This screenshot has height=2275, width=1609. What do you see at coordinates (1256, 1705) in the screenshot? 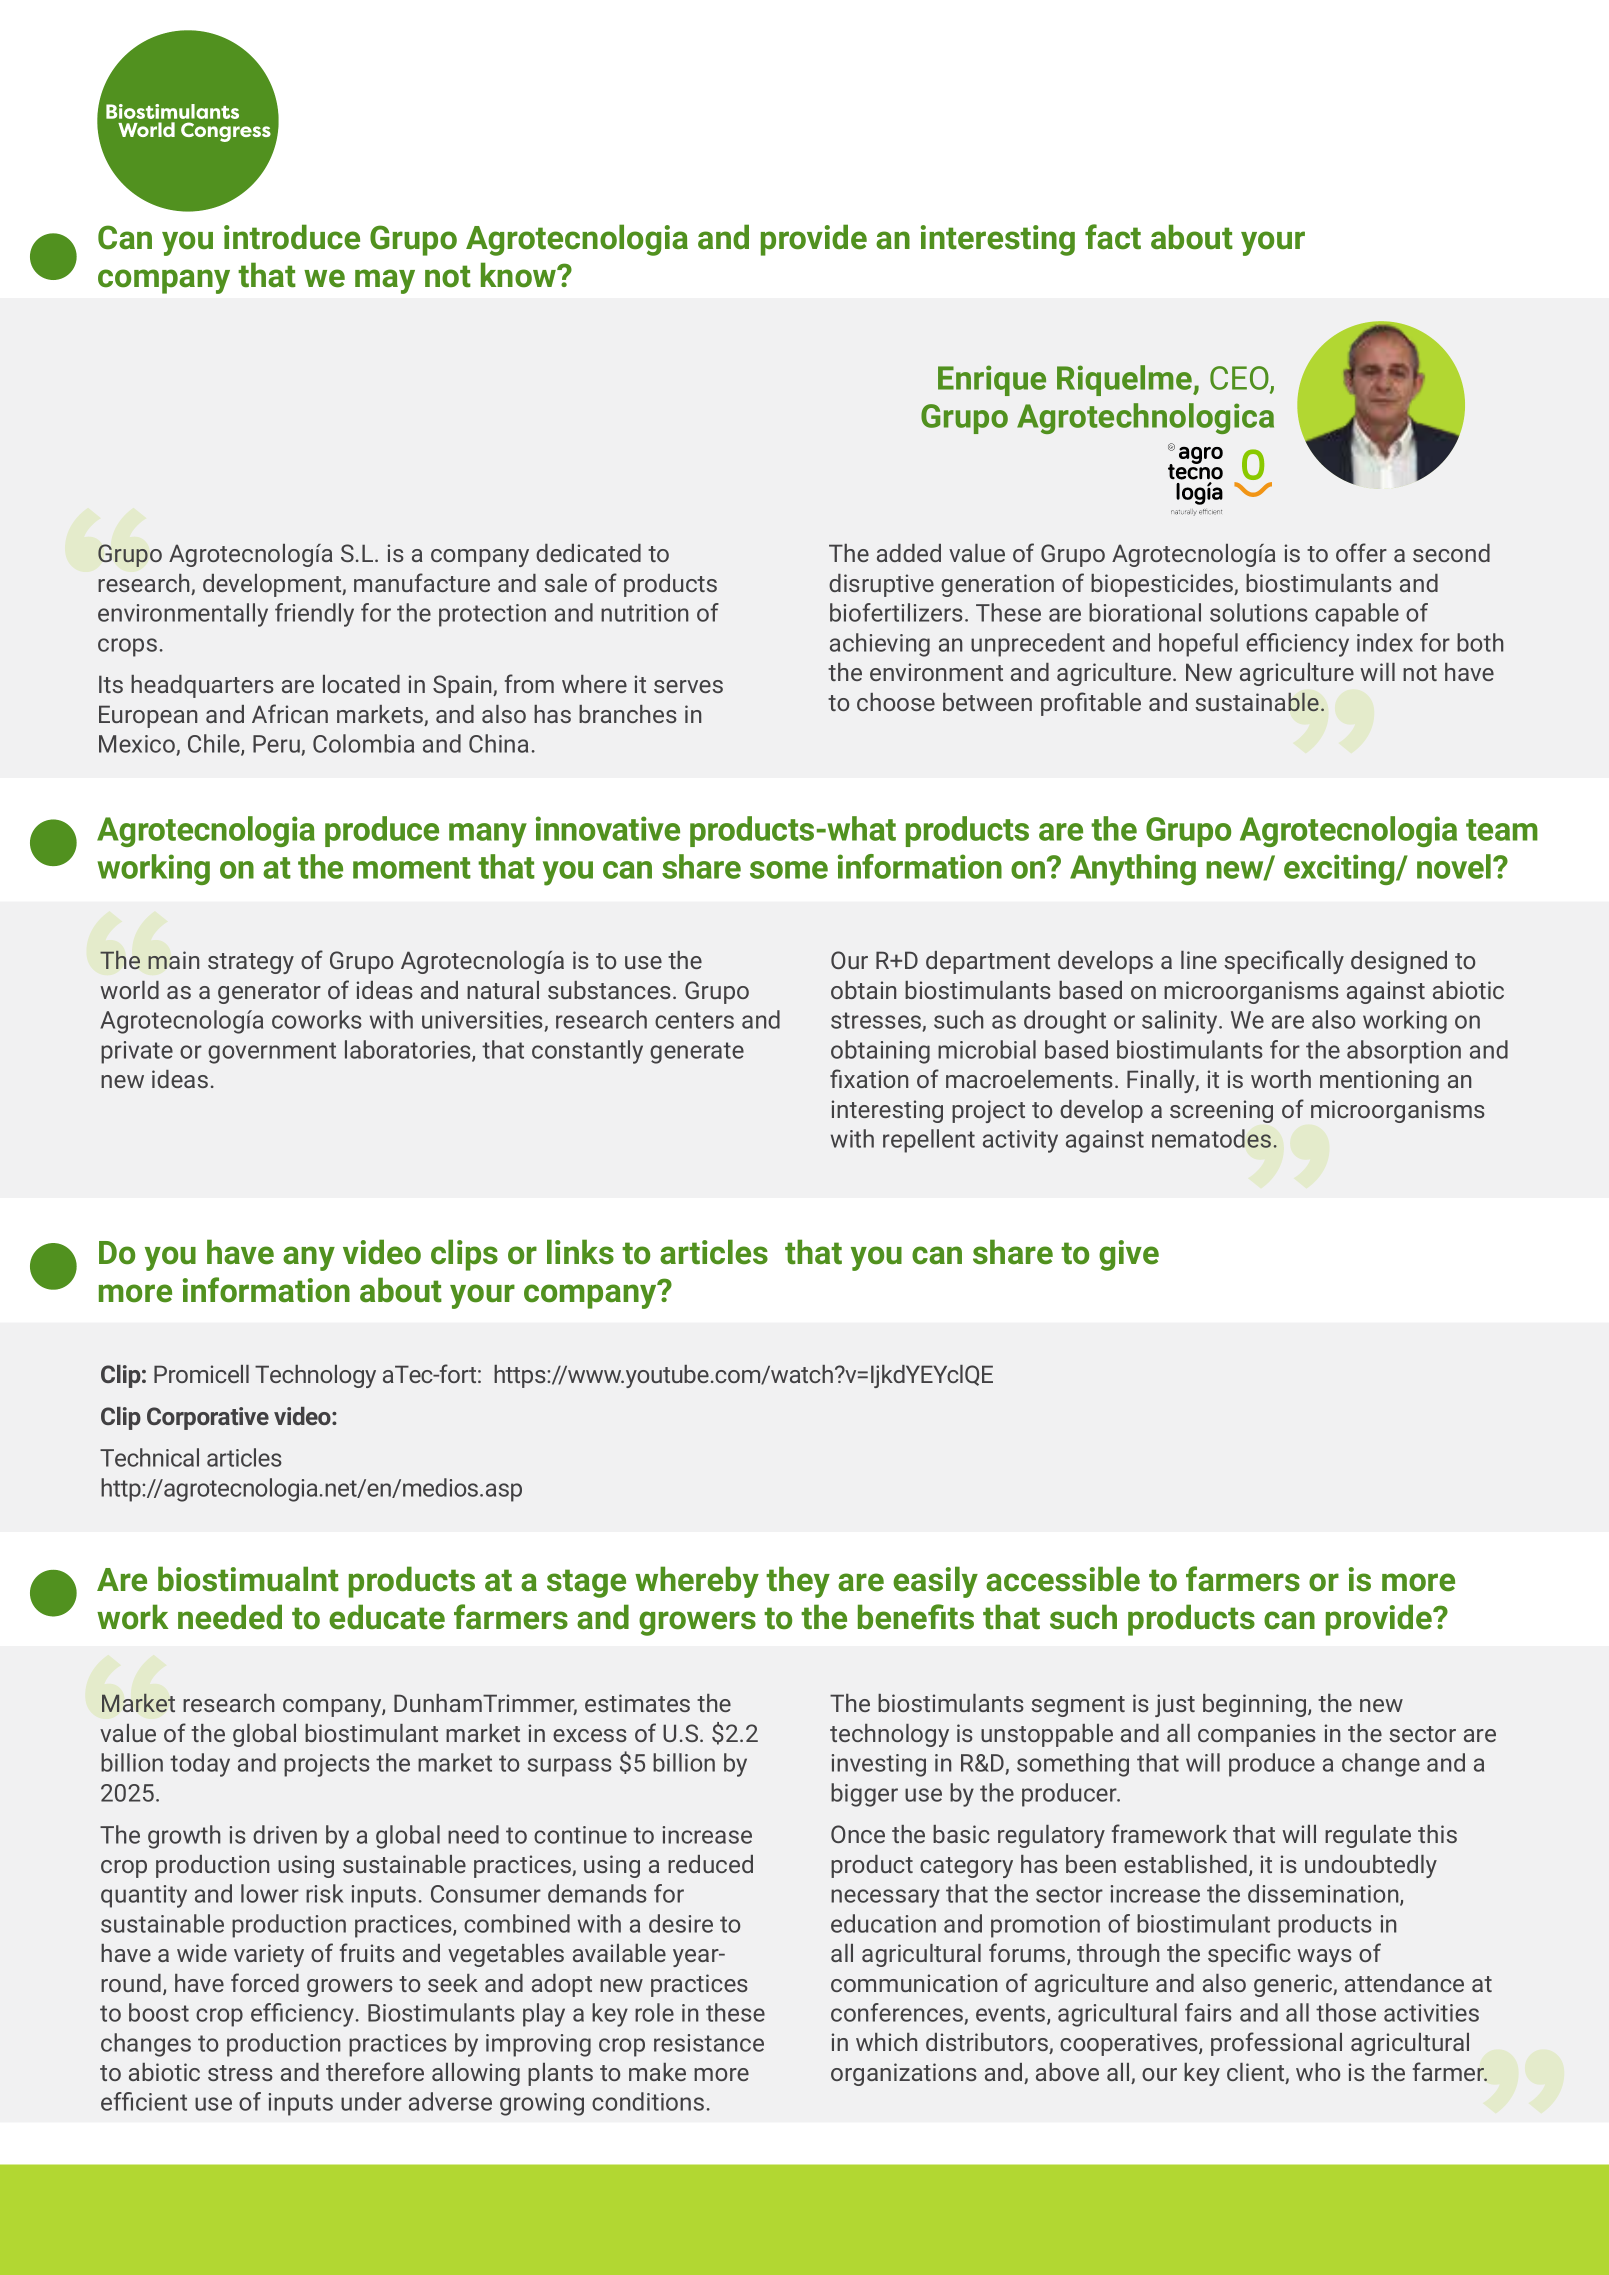
I see `beginning` at bounding box center [1256, 1705].
